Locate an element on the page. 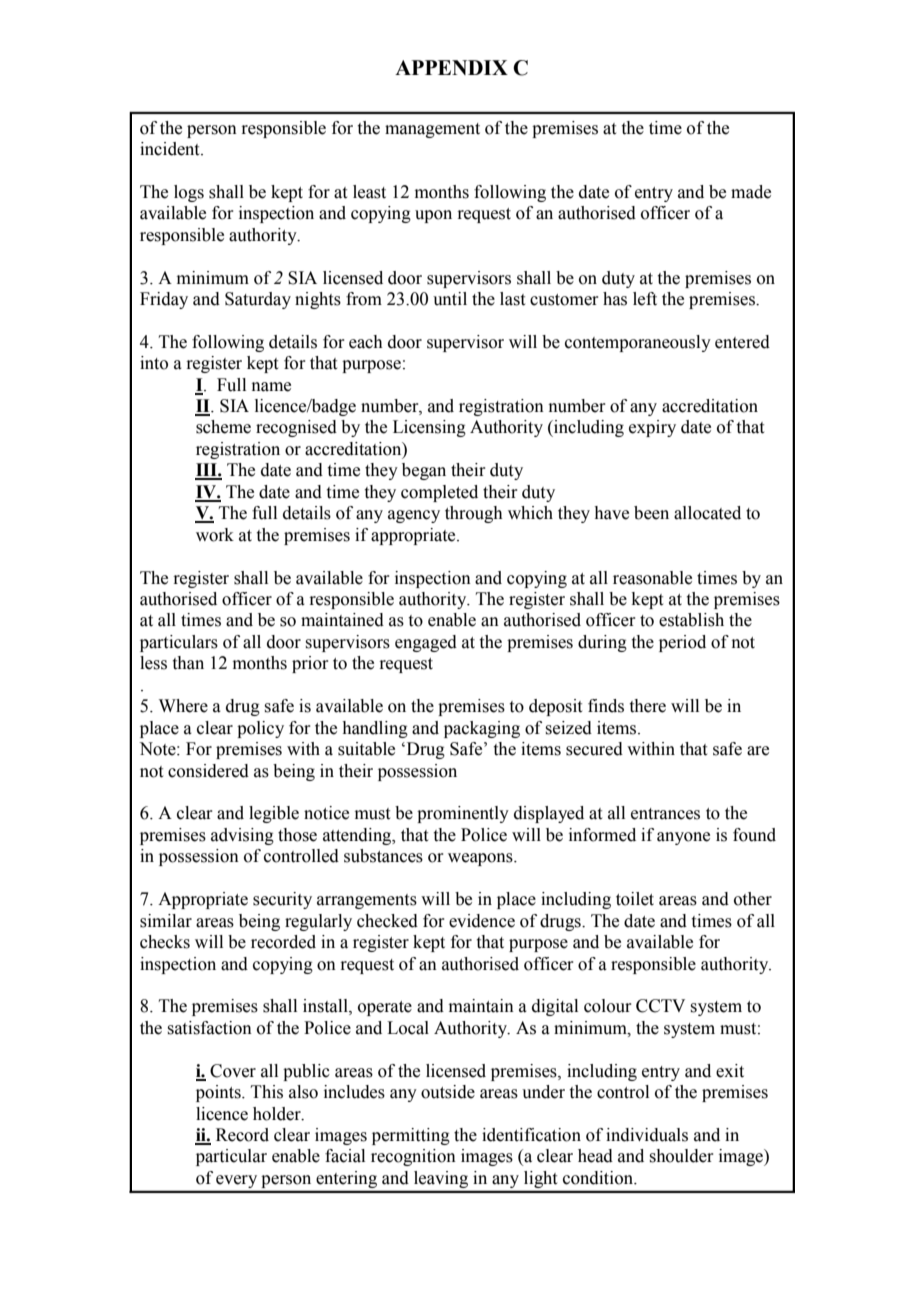  Licensing is located at coordinates (429, 428).
